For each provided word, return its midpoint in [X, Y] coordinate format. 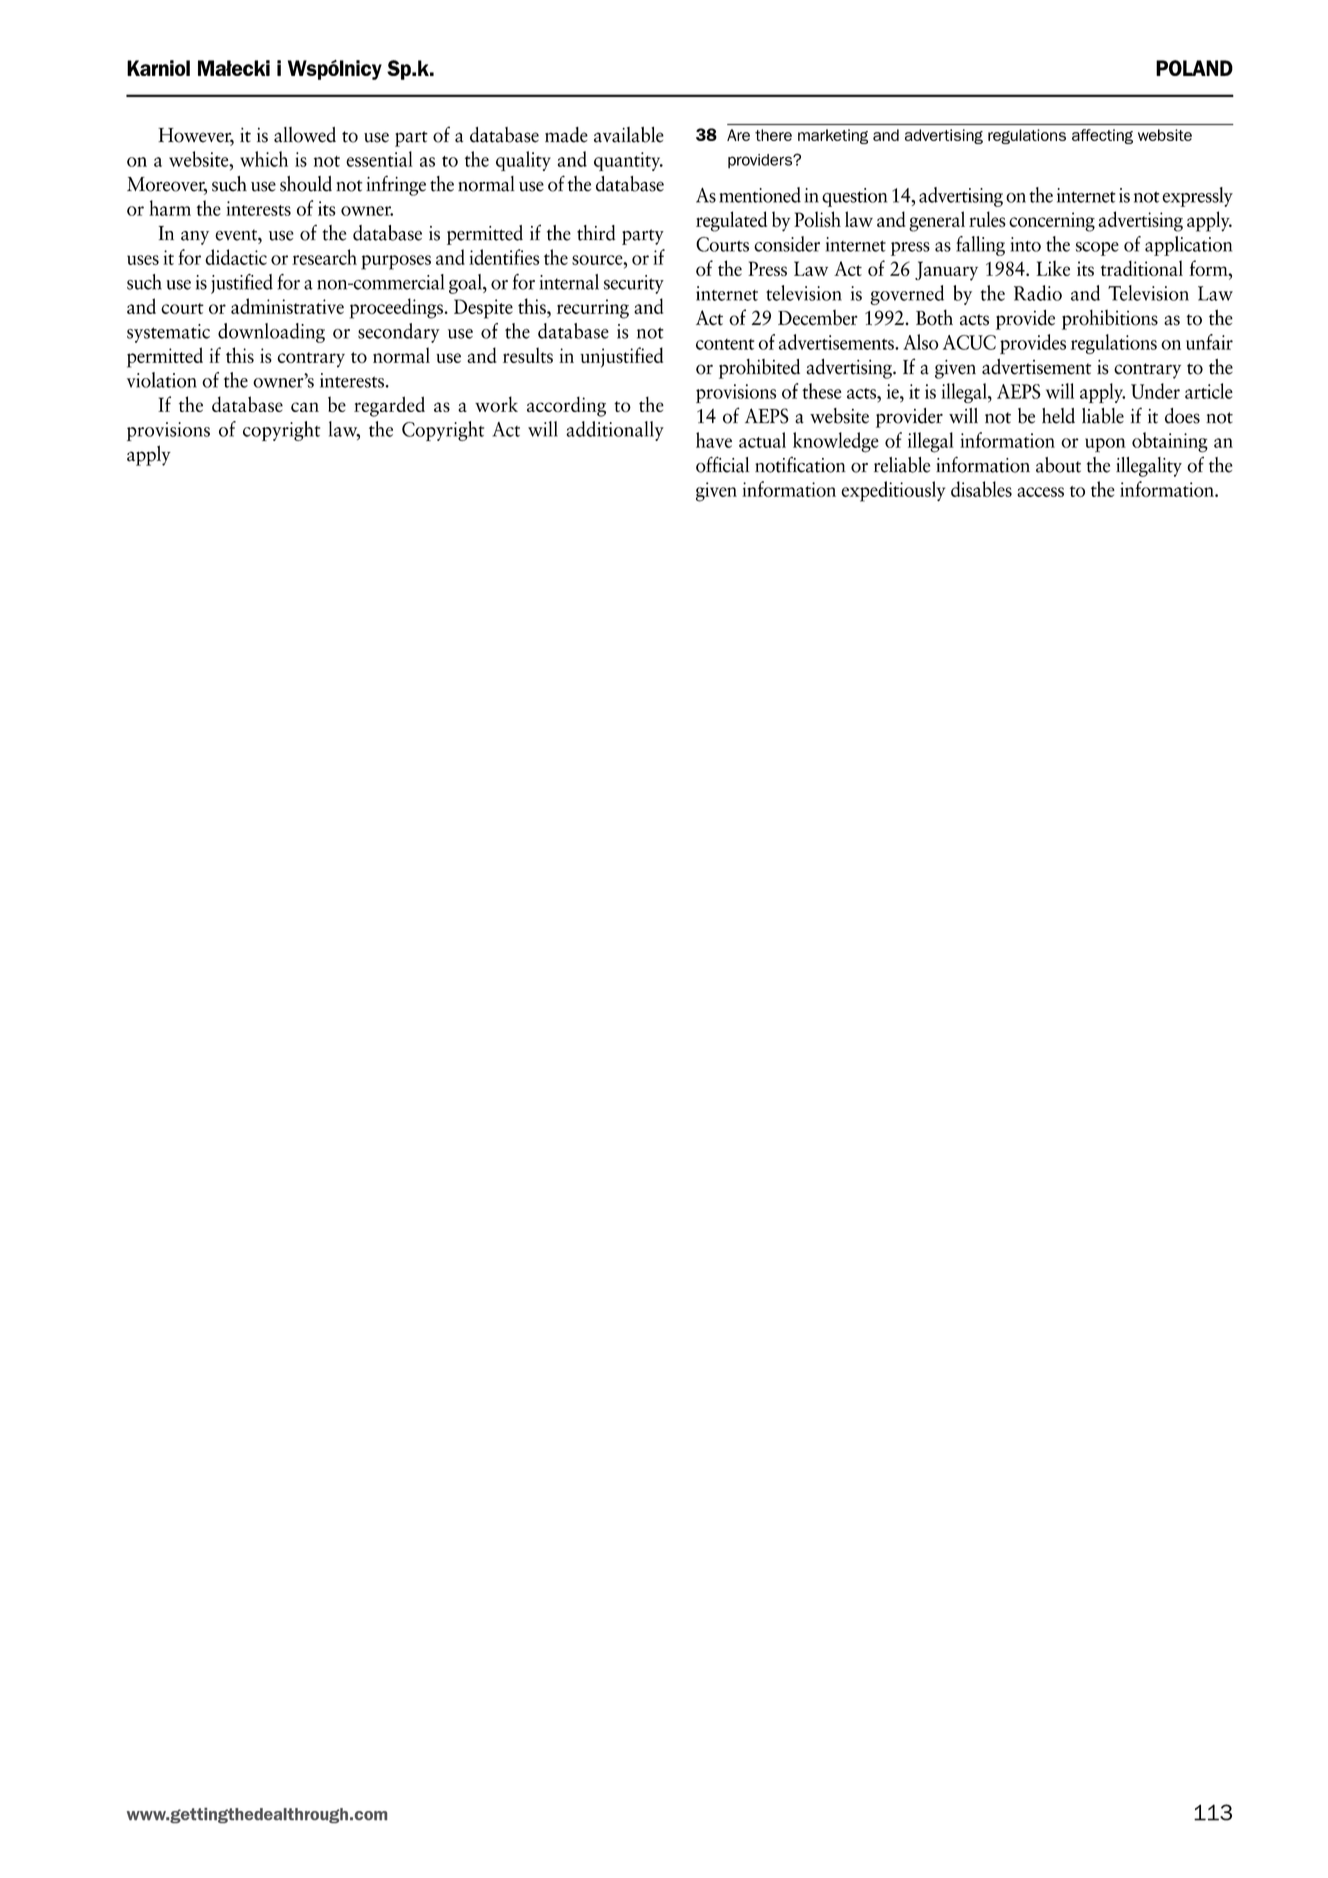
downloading [271, 333]
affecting [1102, 136]
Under [1155, 391]
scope [1097, 249]
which [264, 159]
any [195, 238]
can [305, 407]
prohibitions [1110, 319]
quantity [628, 161]
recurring [593, 309]
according [566, 406]
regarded [389, 406]
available [629, 134]
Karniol [158, 68]
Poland [1194, 68]
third [596, 233]
